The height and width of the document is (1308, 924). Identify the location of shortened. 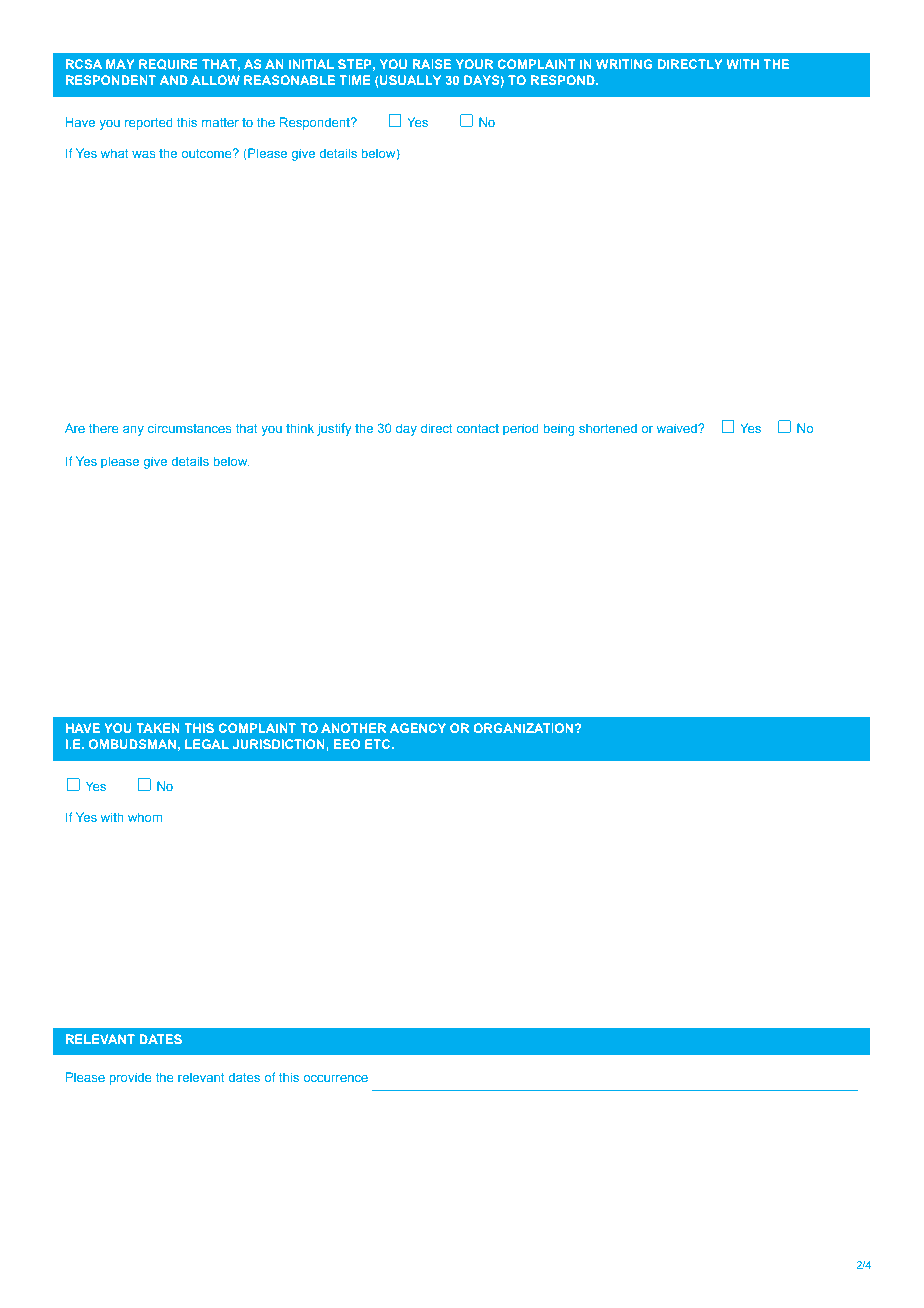
(608, 428).
